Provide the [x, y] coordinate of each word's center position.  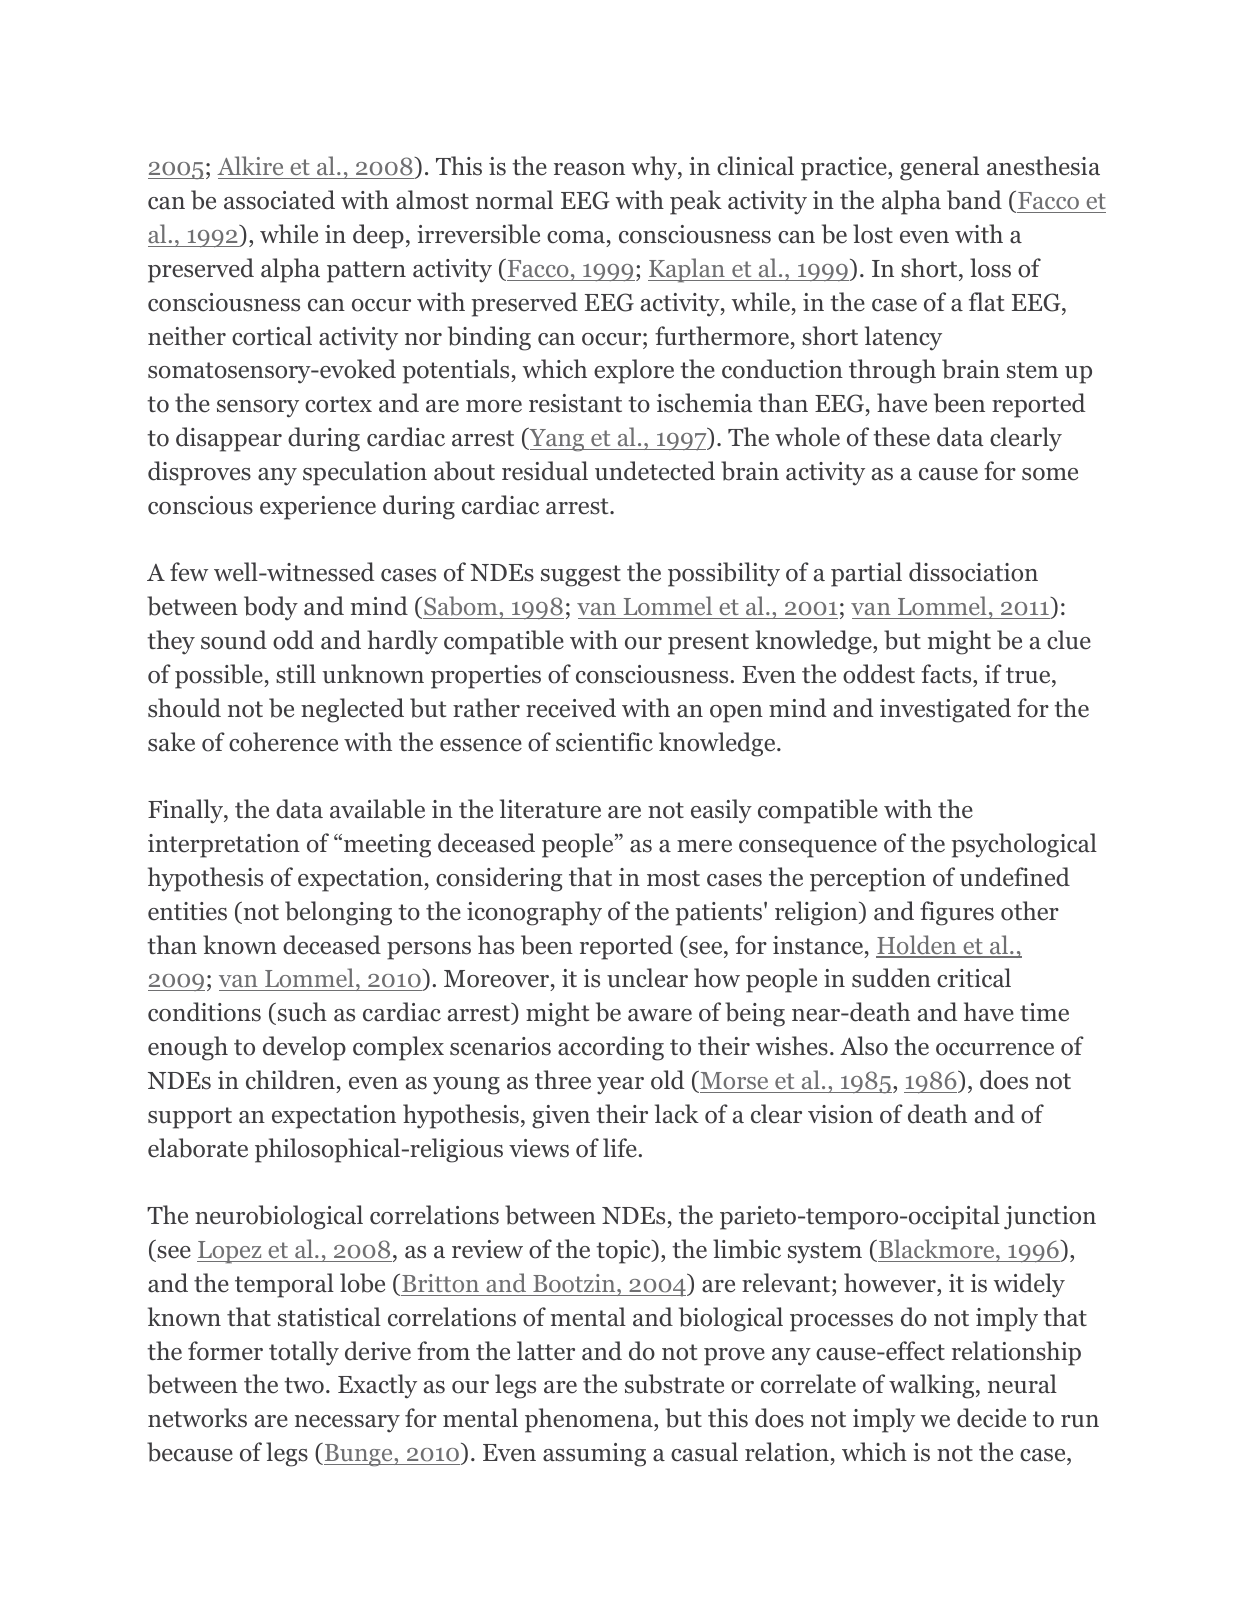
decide [991, 1418]
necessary [347, 1424]
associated [279, 200]
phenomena [590, 1420]
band [974, 200]
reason [589, 169]
